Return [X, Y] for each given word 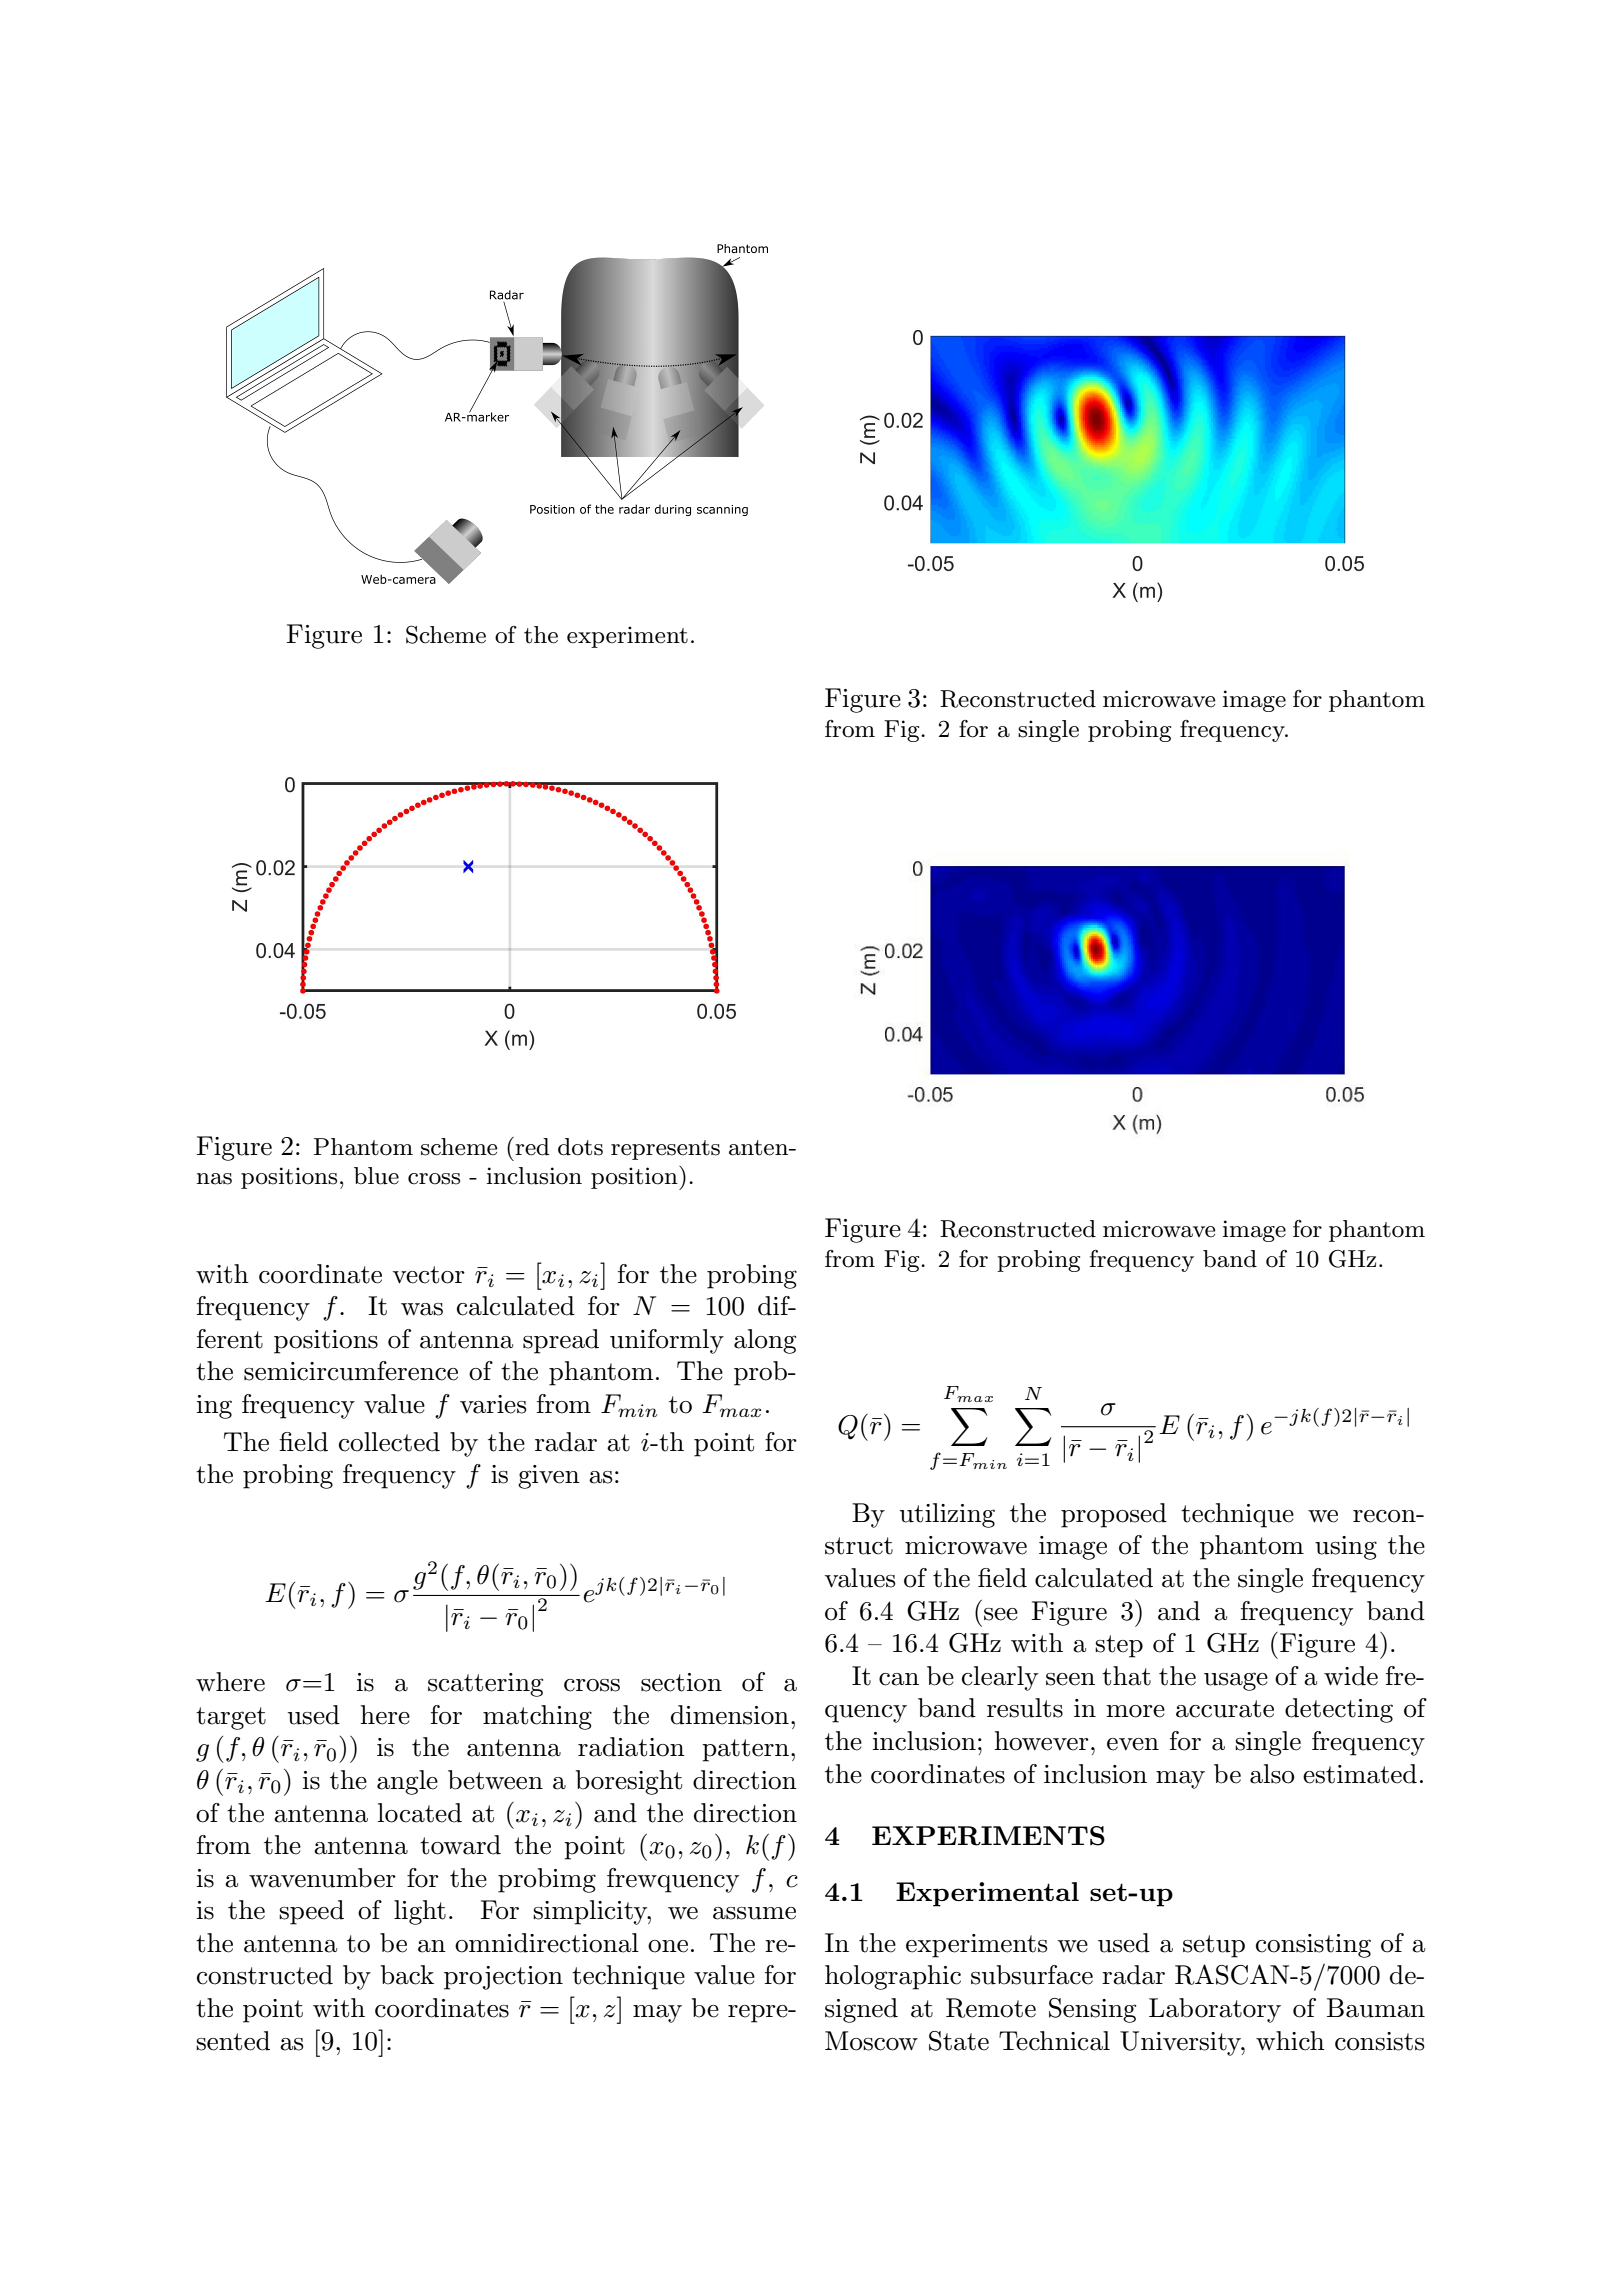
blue [376, 1176]
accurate [1225, 1709]
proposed [1114, 1515]
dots [580, 1147]
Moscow [871, 2041]
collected [389, 1442]
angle [407, 1782]
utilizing [947, 1515]
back [407, 1975]
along [765, 1341]
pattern [745, 1750]
